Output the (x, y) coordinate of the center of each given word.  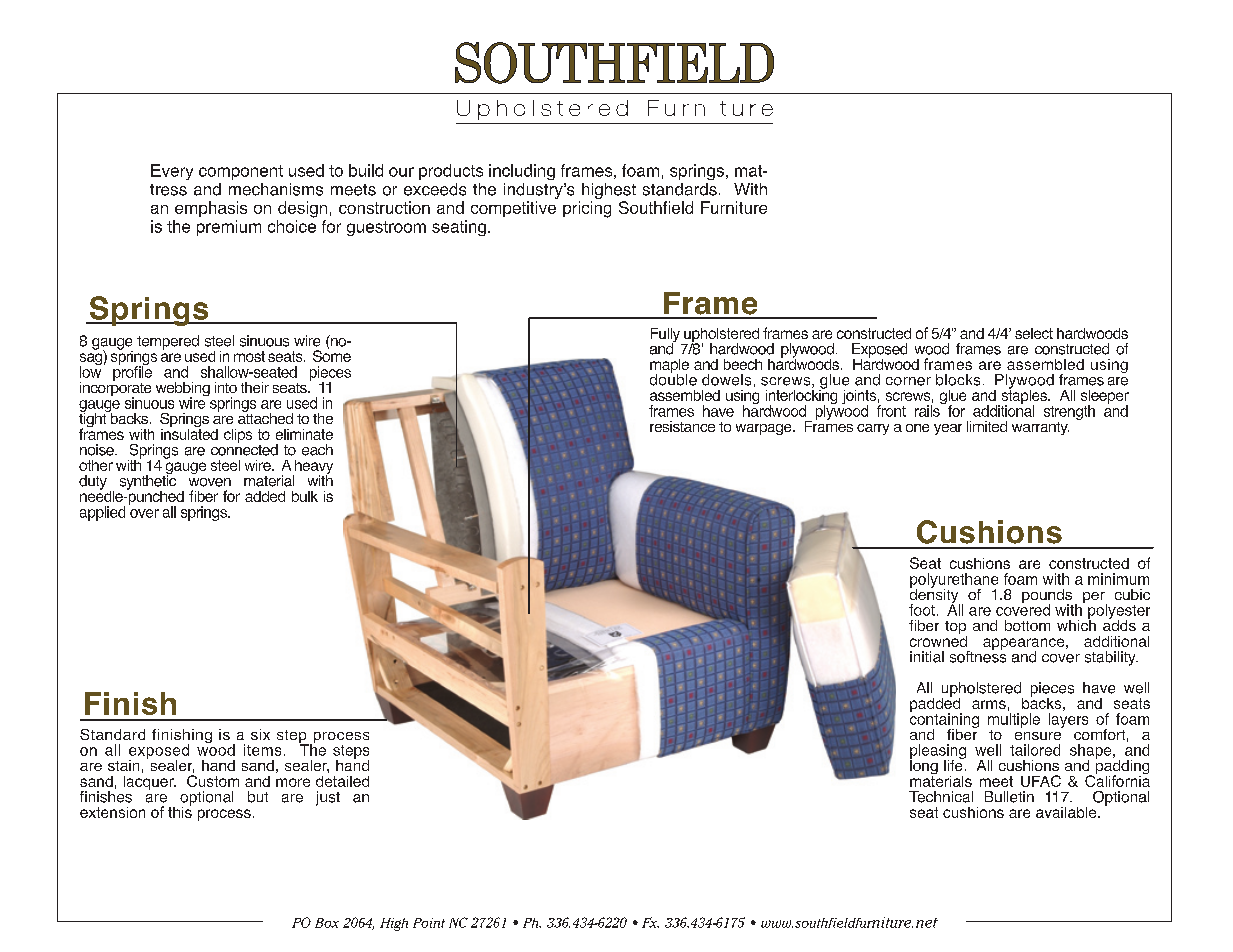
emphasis (211, 209)
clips (238, 436)
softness (978, 655)
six (260, 734)
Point (429, 923)
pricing (587, 209)
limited (987, 426)
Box (327, 923)
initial (927, 657)
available (1067, 812)
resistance (682, 426)
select (1034, 333)
